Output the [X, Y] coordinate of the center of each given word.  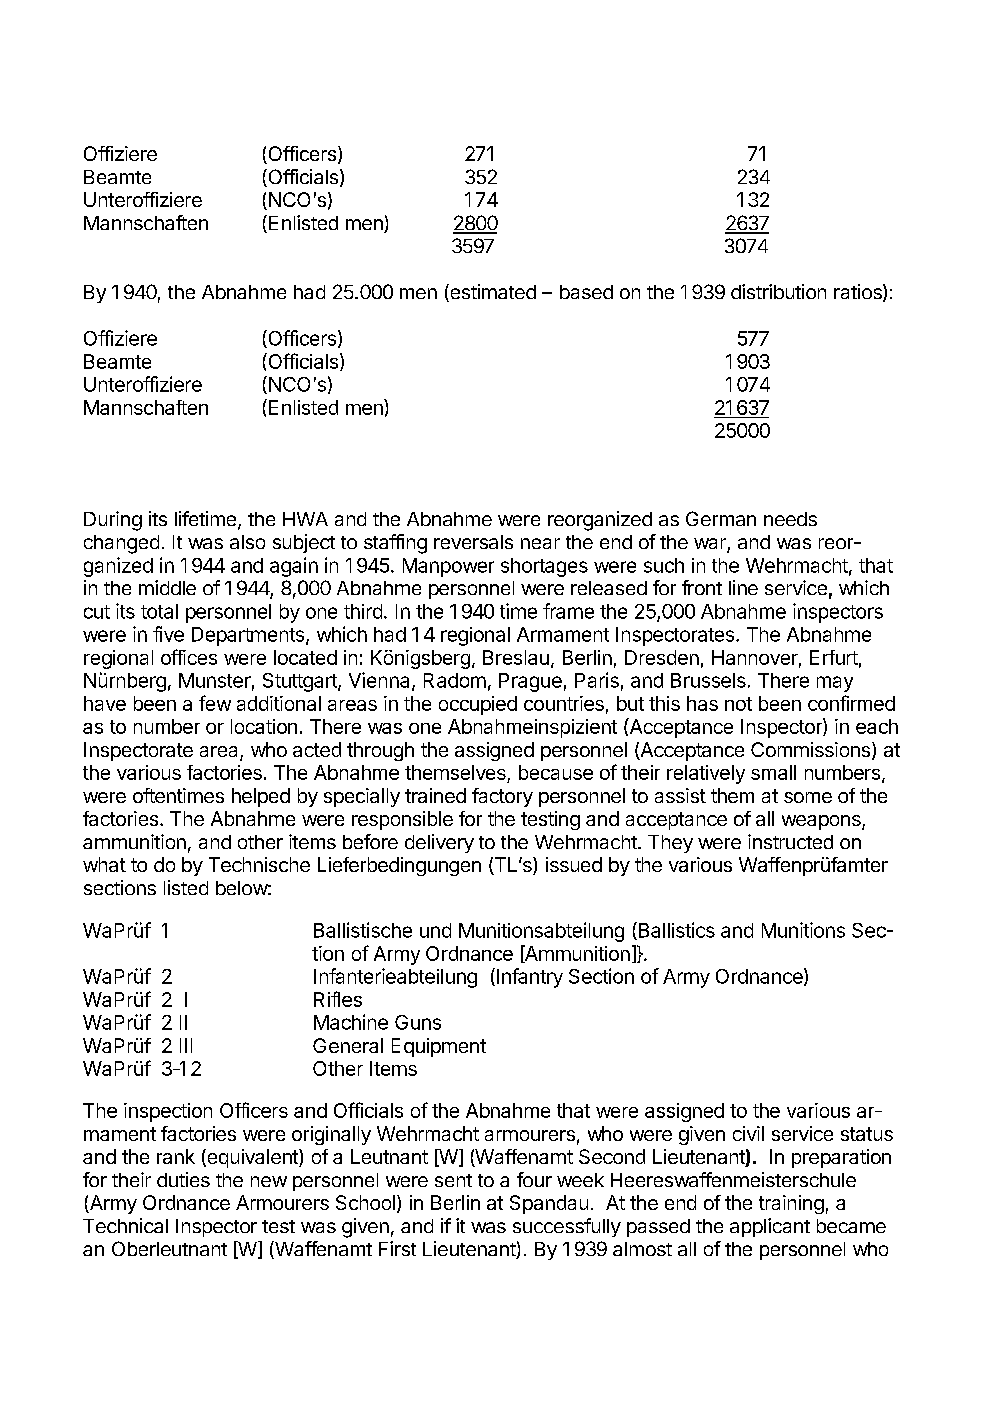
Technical [125, 1225]
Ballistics [675, 931]
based [586, 292]
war [711, 545]
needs [790, 519]
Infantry [530, 978]
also [247, 542]
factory [502, 797]
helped [261, 797]
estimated [492, 293]
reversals [473, 542]
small [773, 772]
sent [453, 1180]
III [186, 1045]
